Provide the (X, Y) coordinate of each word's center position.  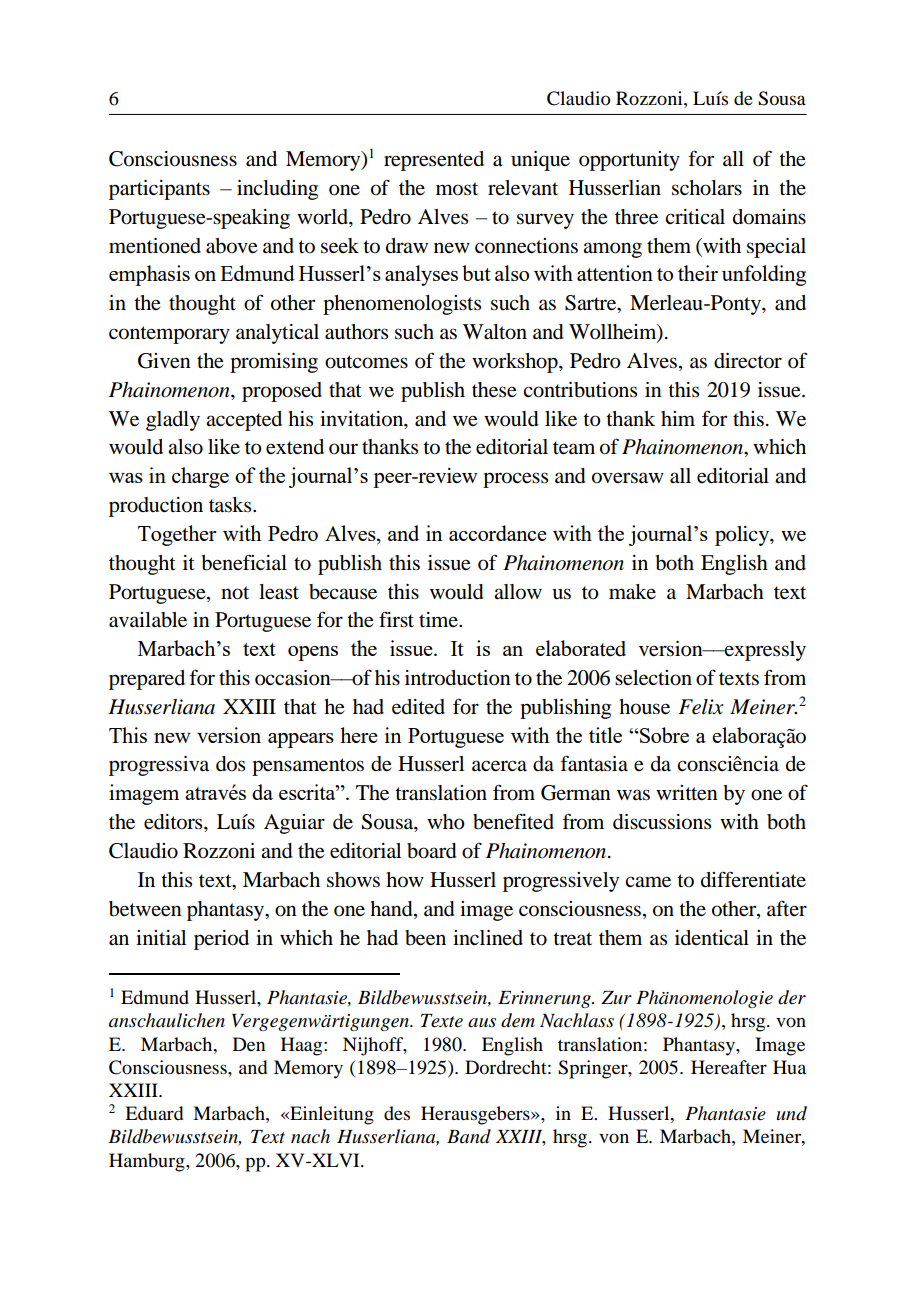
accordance (498, 533)
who (446, 822)
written (687, 793)
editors (174, 822)
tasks (231, 505)
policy (743, 536)
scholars (707, 188)
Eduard (154, 1113)
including (277, 190)
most (457, 189)
